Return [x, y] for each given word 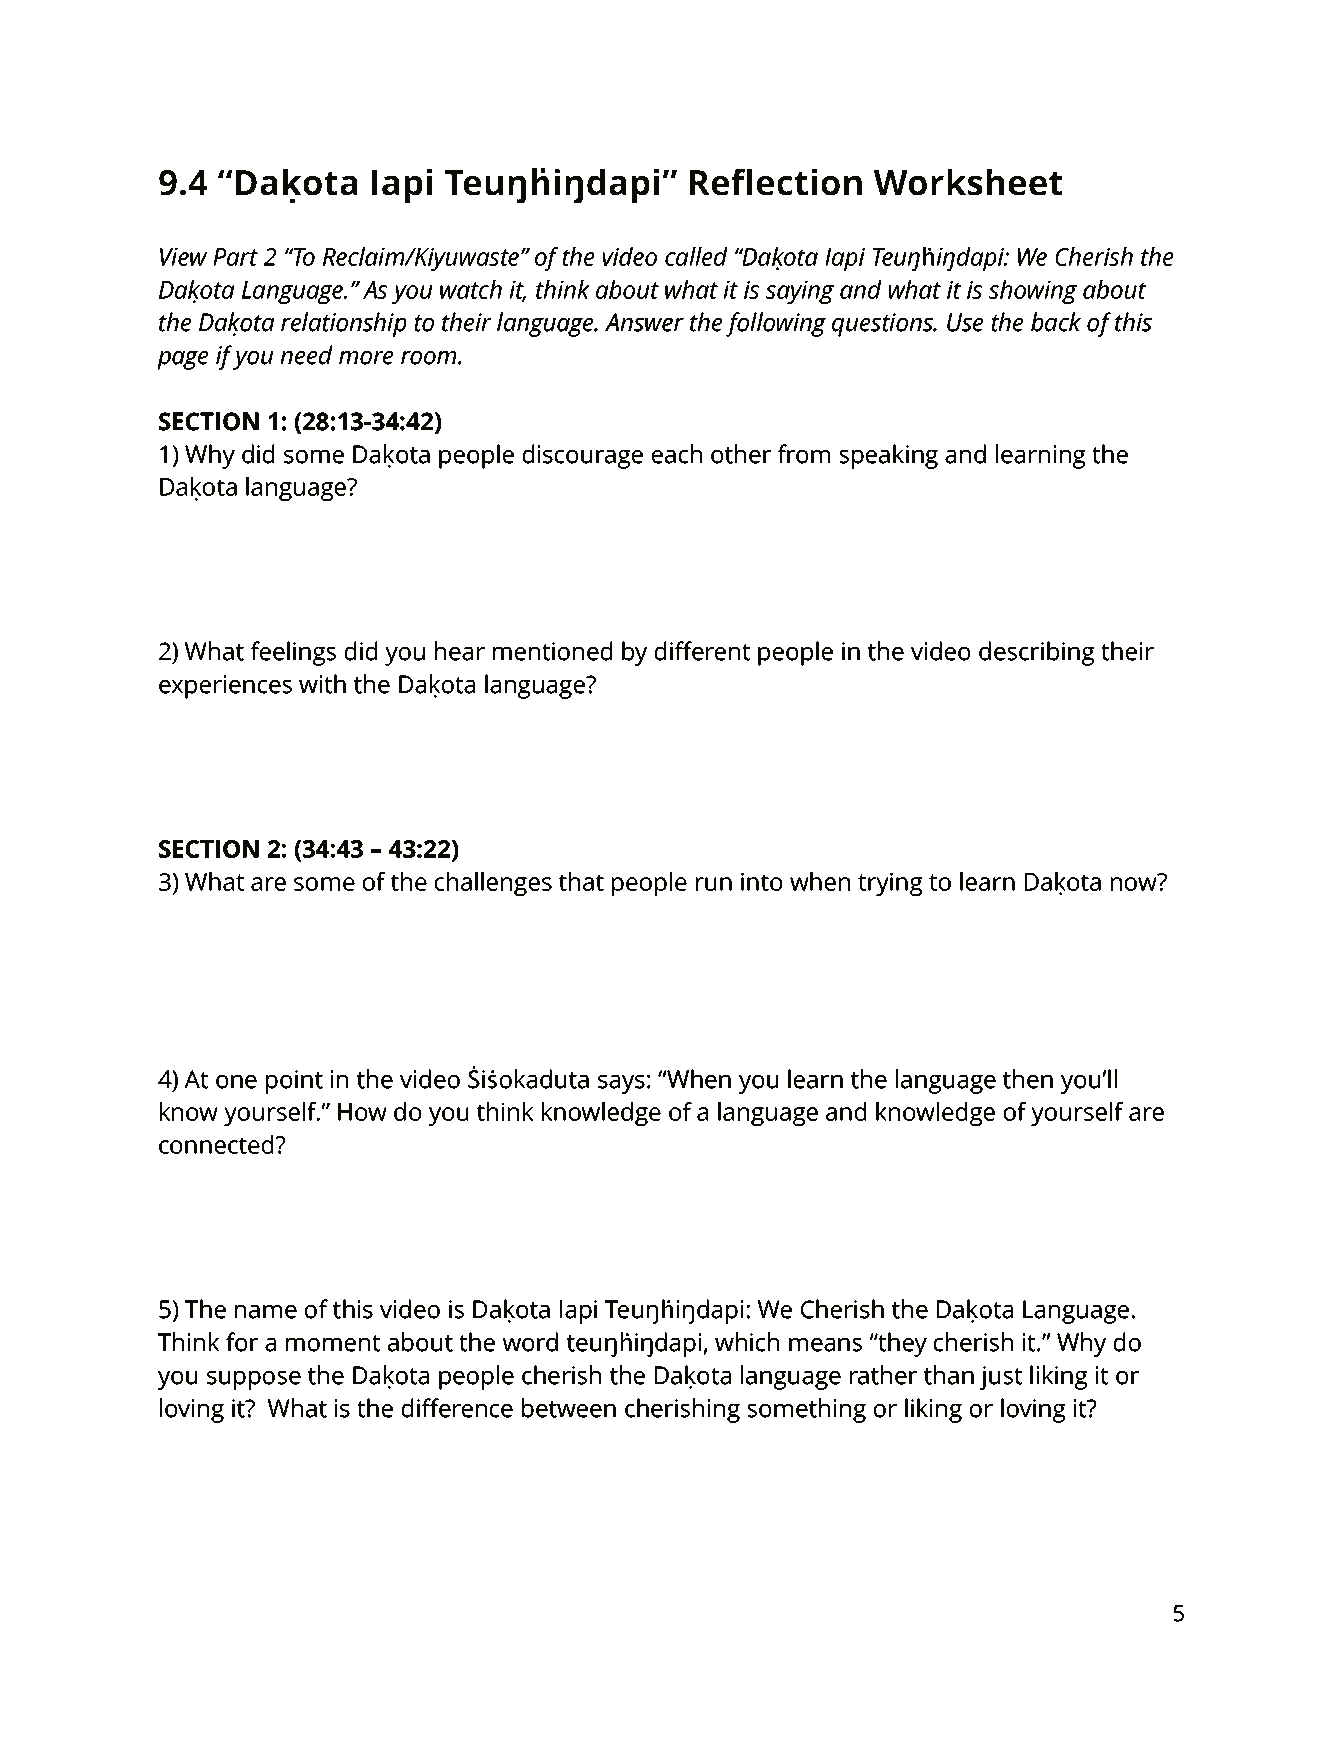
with [322, 684]
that [581, 881]
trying [890, 884]
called [696, 256]
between [569, 1408]
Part [235, 257]
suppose [254, 1380]
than [949, 1375]
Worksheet [968, 182]
